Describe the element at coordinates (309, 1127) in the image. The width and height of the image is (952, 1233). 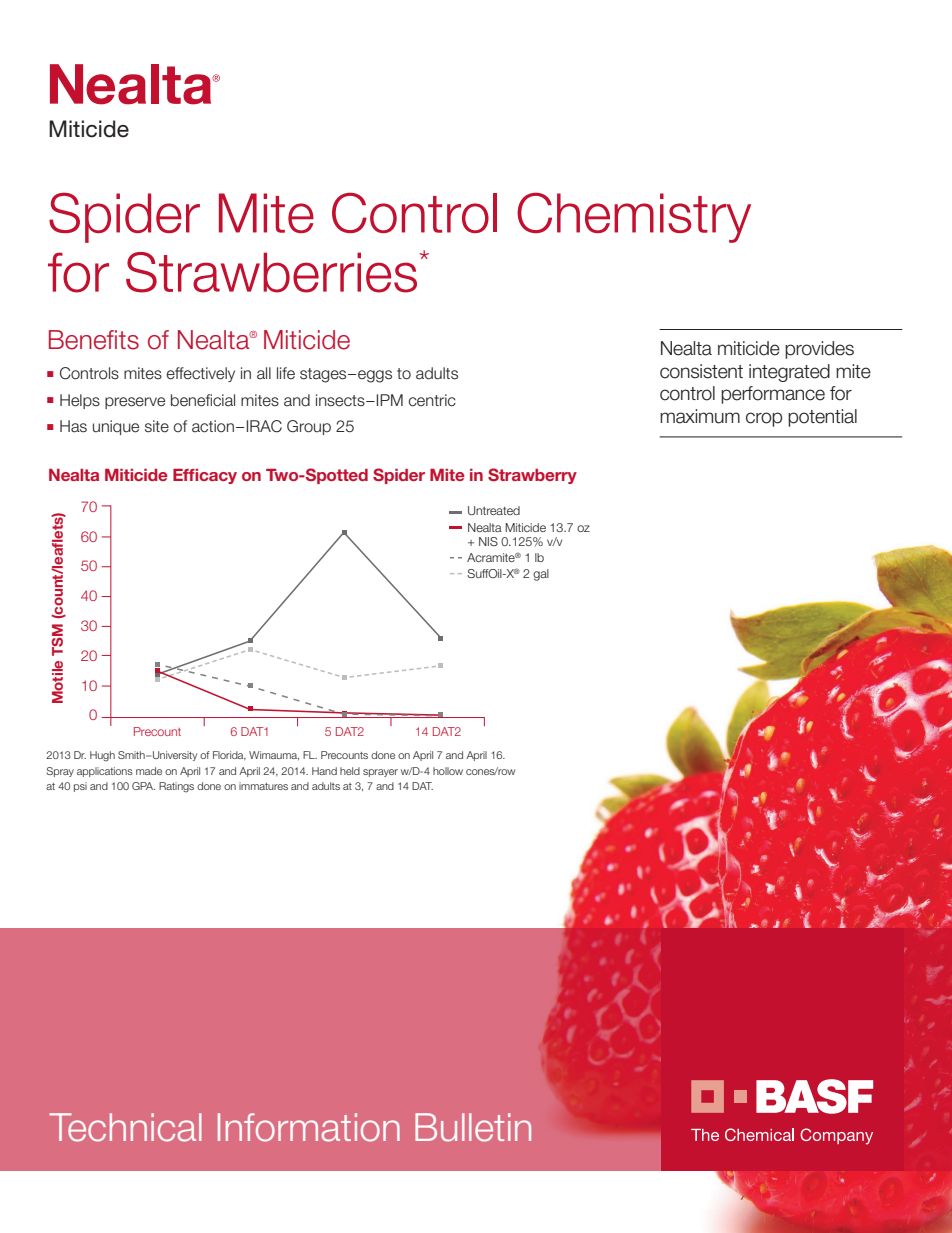
I see `Information` at that location.
